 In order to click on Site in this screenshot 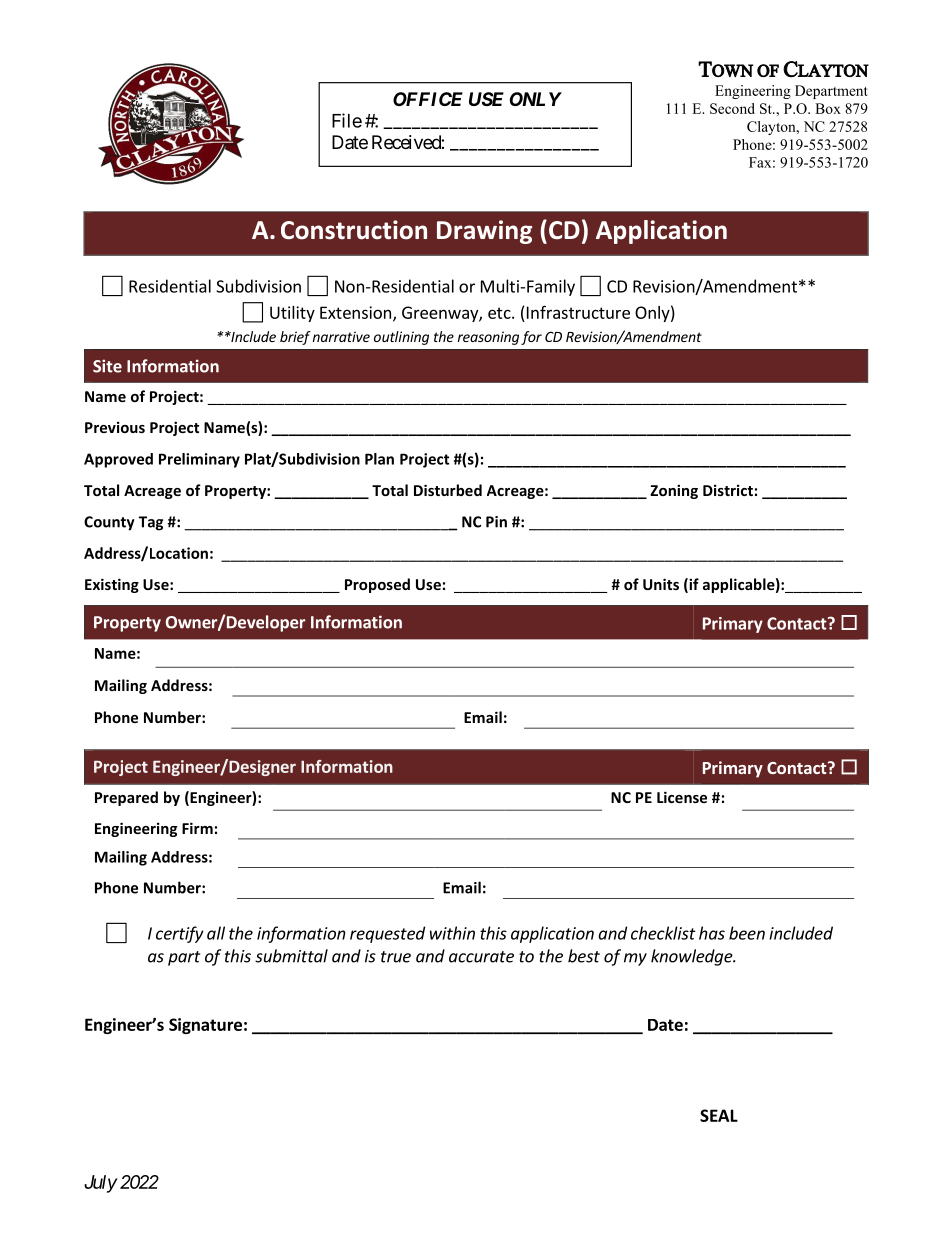, I will do `click(107, 366)`.
